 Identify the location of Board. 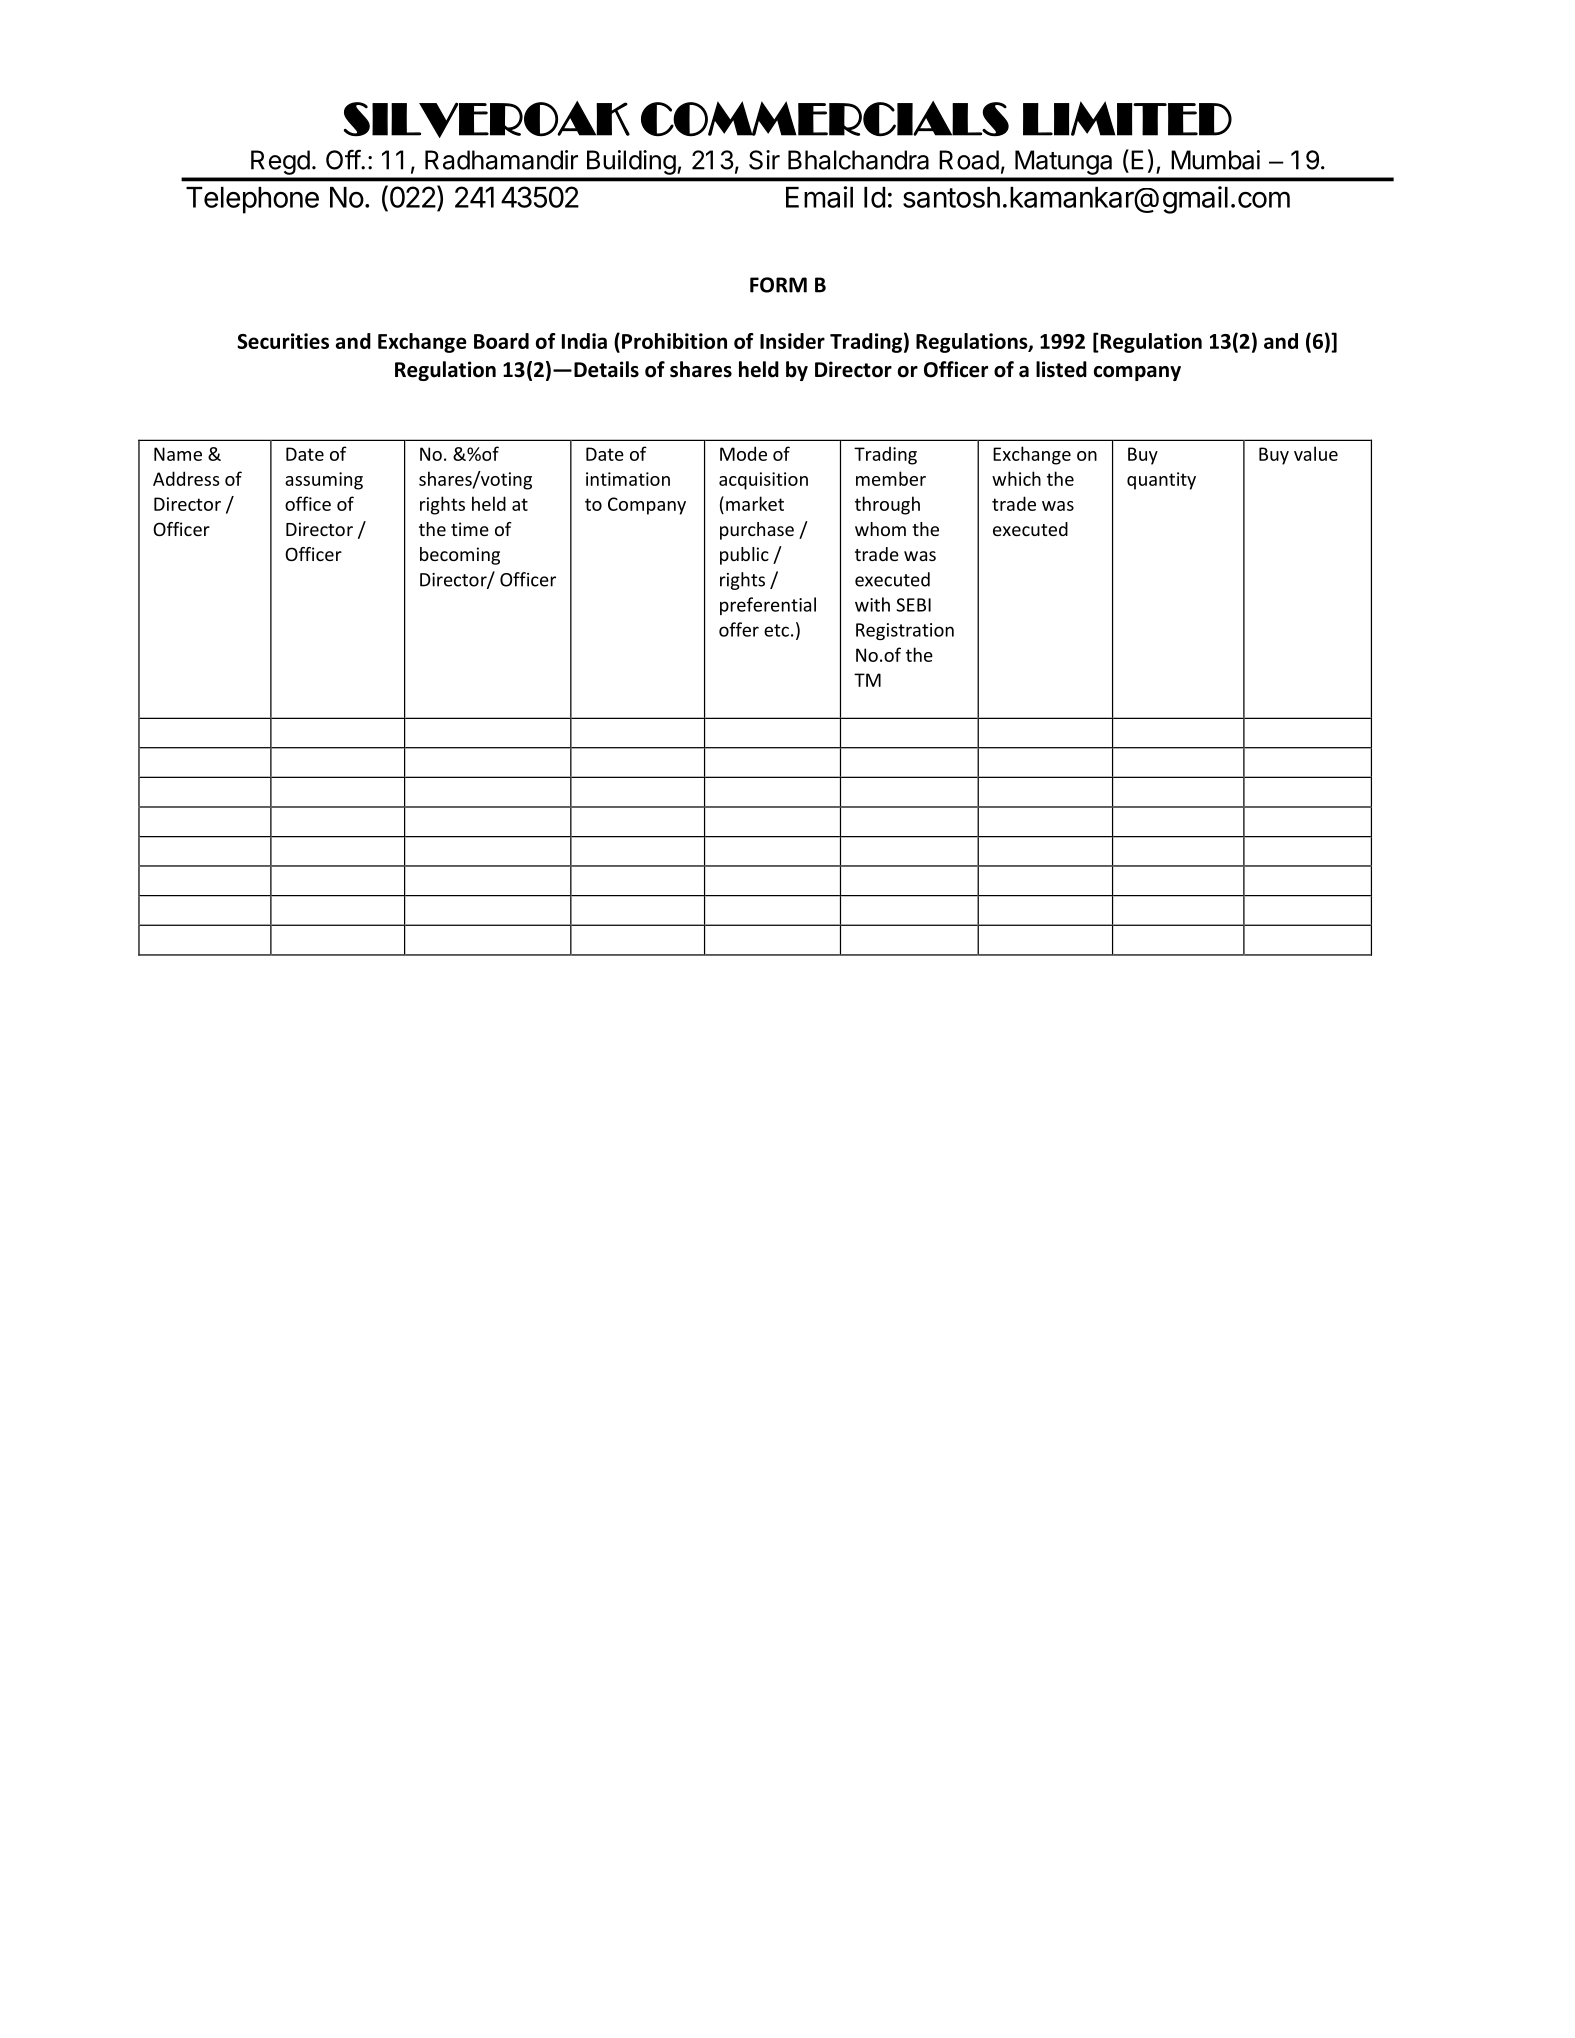
(501, 341).
